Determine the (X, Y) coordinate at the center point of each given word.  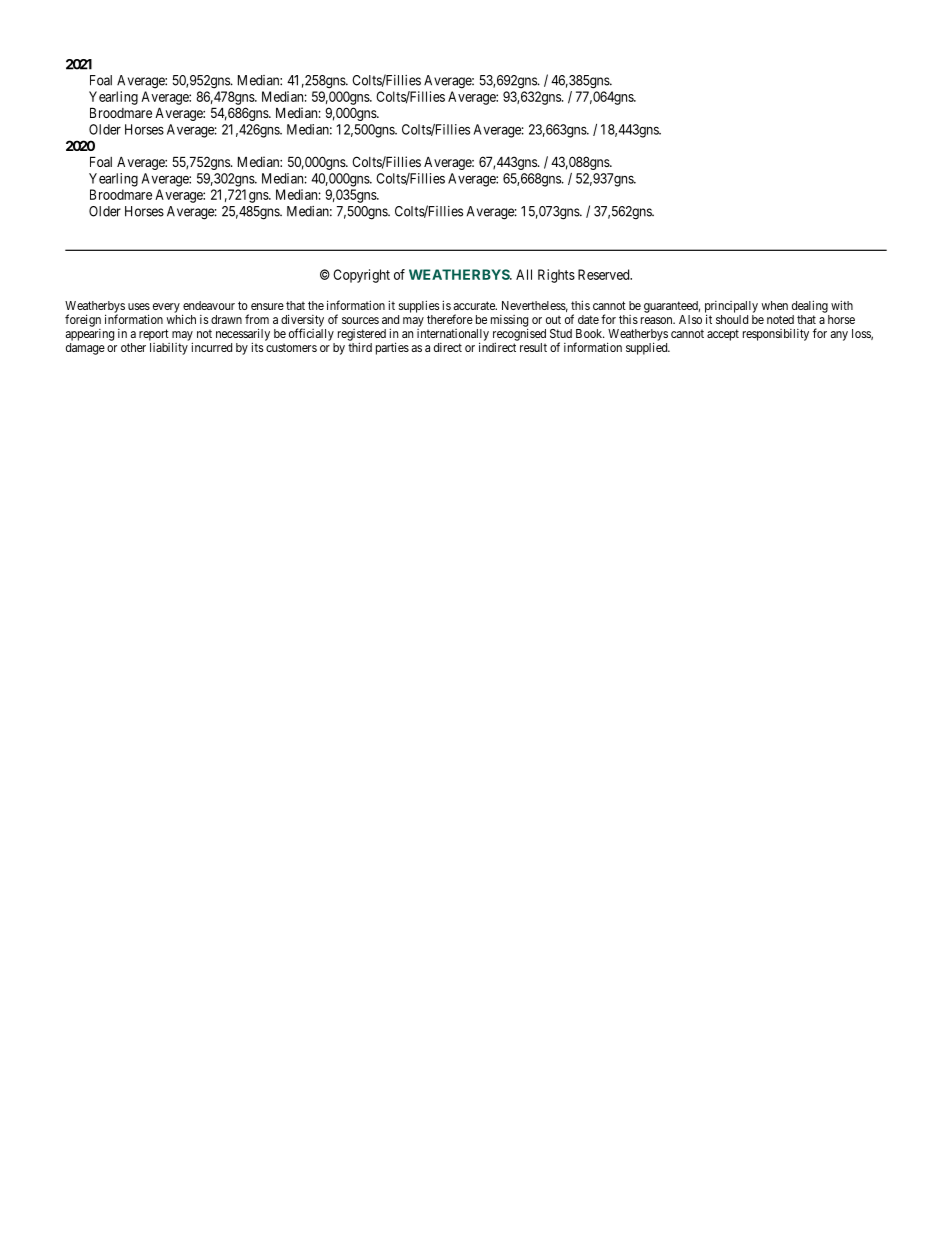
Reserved (605, 274)
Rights (556, 276)
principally (731, 308)
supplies (419, 306)
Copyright (361, 276)
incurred (211, 347)
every (166, 308)
